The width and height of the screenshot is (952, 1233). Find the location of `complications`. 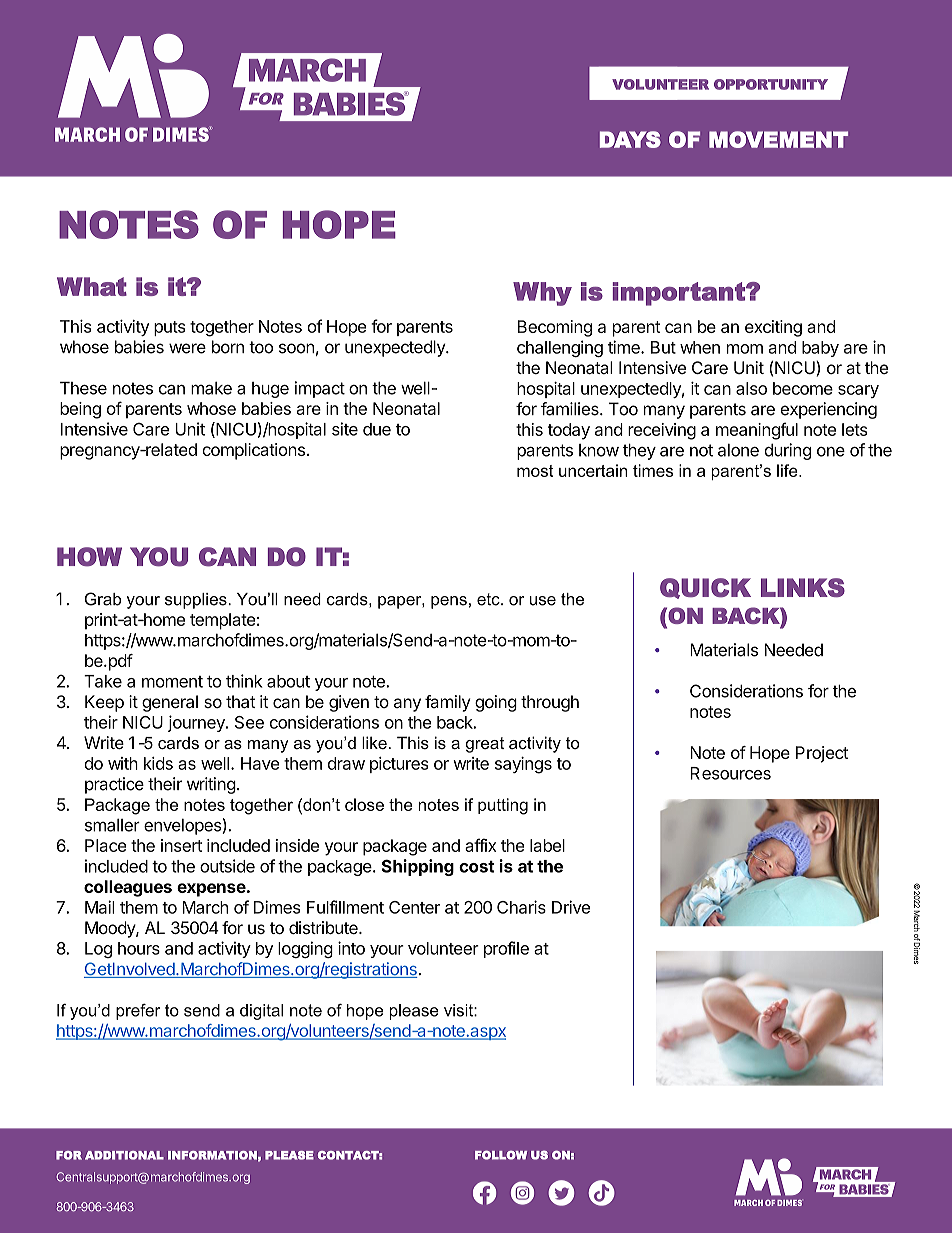

complications is located at coordinates (253, 451).
